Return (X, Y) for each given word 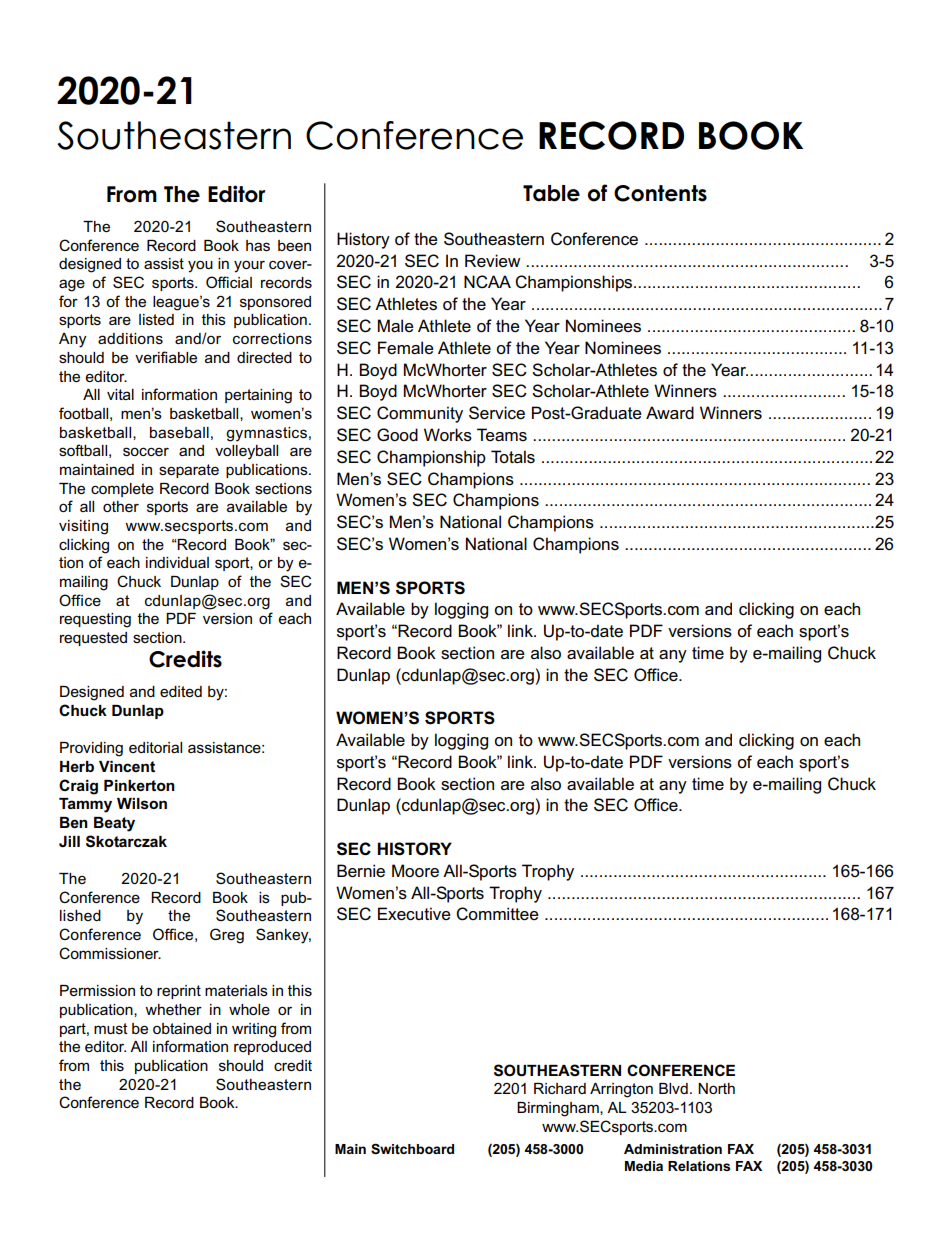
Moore (415, 871)
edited (181, 691)
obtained (182, 1028)
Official (229, 282)
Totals (513, 457)
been (294, 245)
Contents (660, 193)
